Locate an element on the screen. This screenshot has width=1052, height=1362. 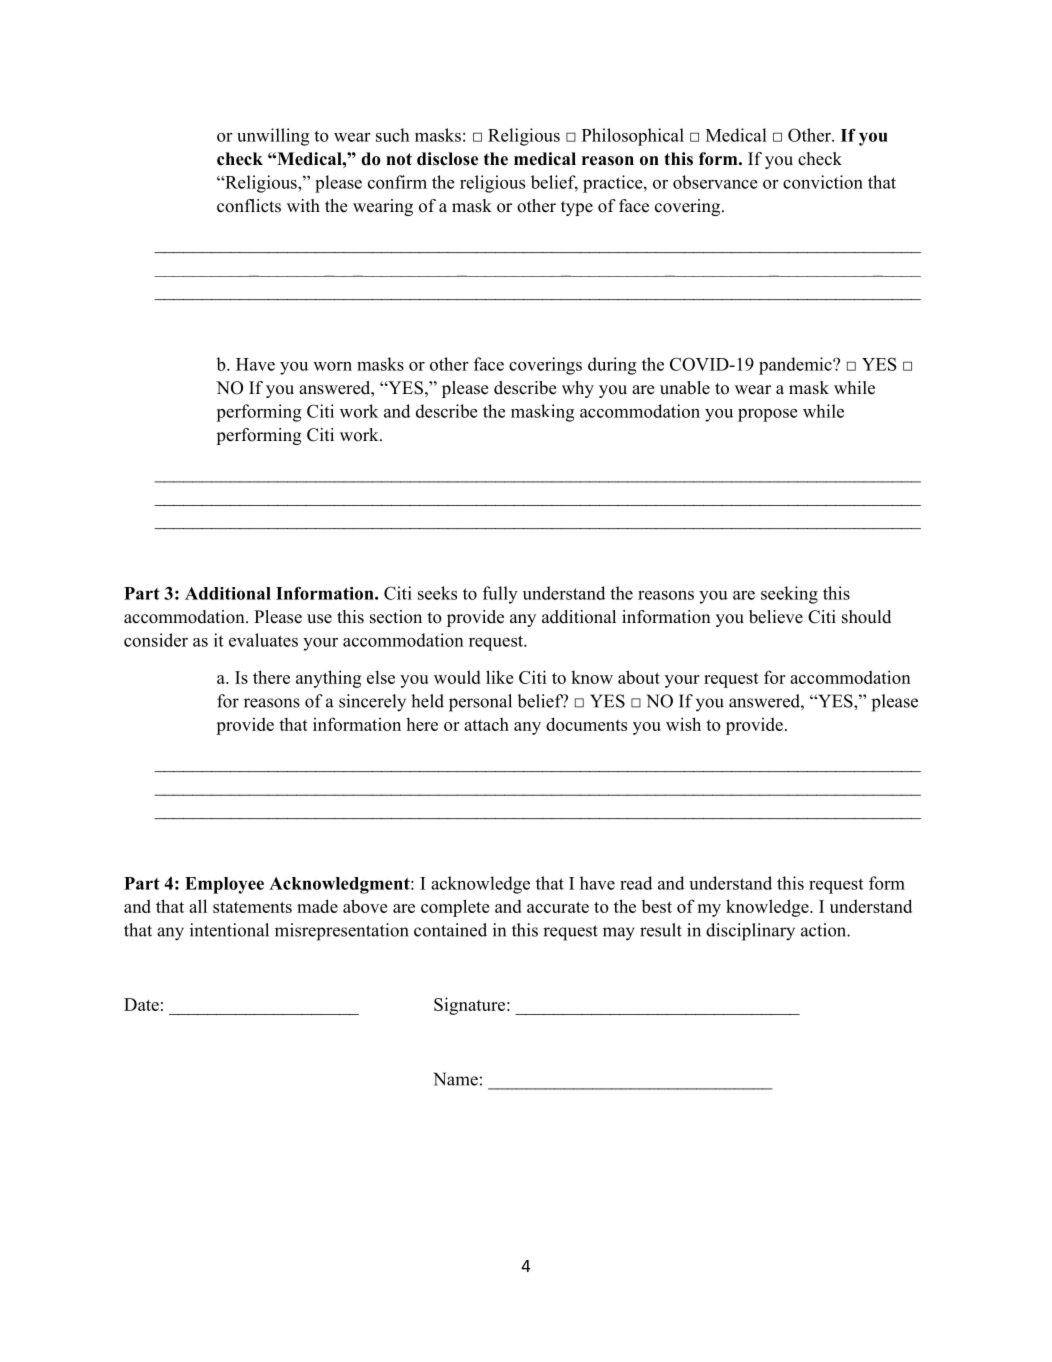
disclose is located at coordinates (447, 159).
